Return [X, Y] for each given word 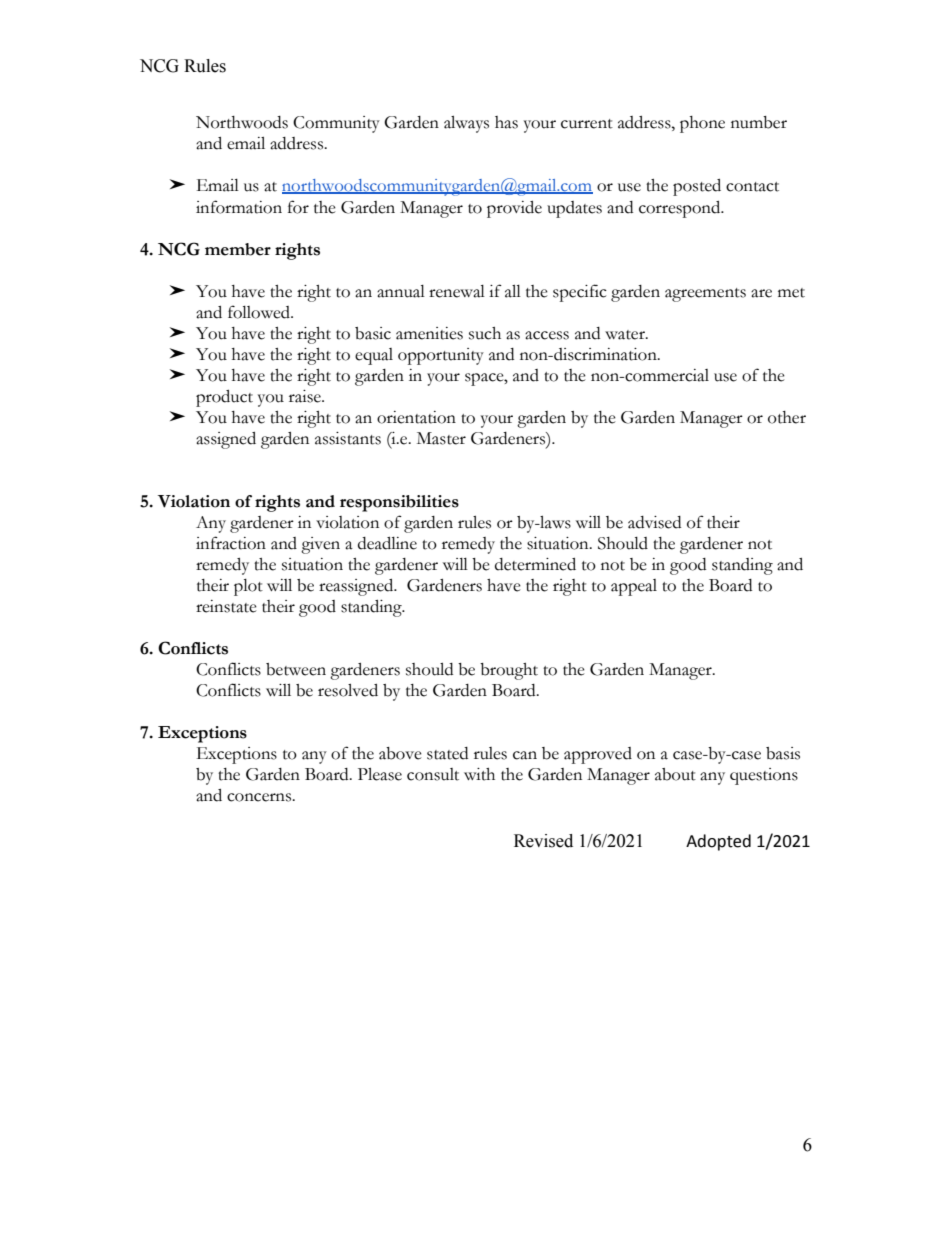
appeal [634, 587]
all [513, 291]
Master [441, 438]
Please [380, 774]
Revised [543, 841]
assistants [348, 438]
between [296, 669]
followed [260, 312]
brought [509, 671]
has [506, 122]
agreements [705, 295]
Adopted [718, 842]
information [239, 207]
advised [654, 522]
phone [702, 124]
